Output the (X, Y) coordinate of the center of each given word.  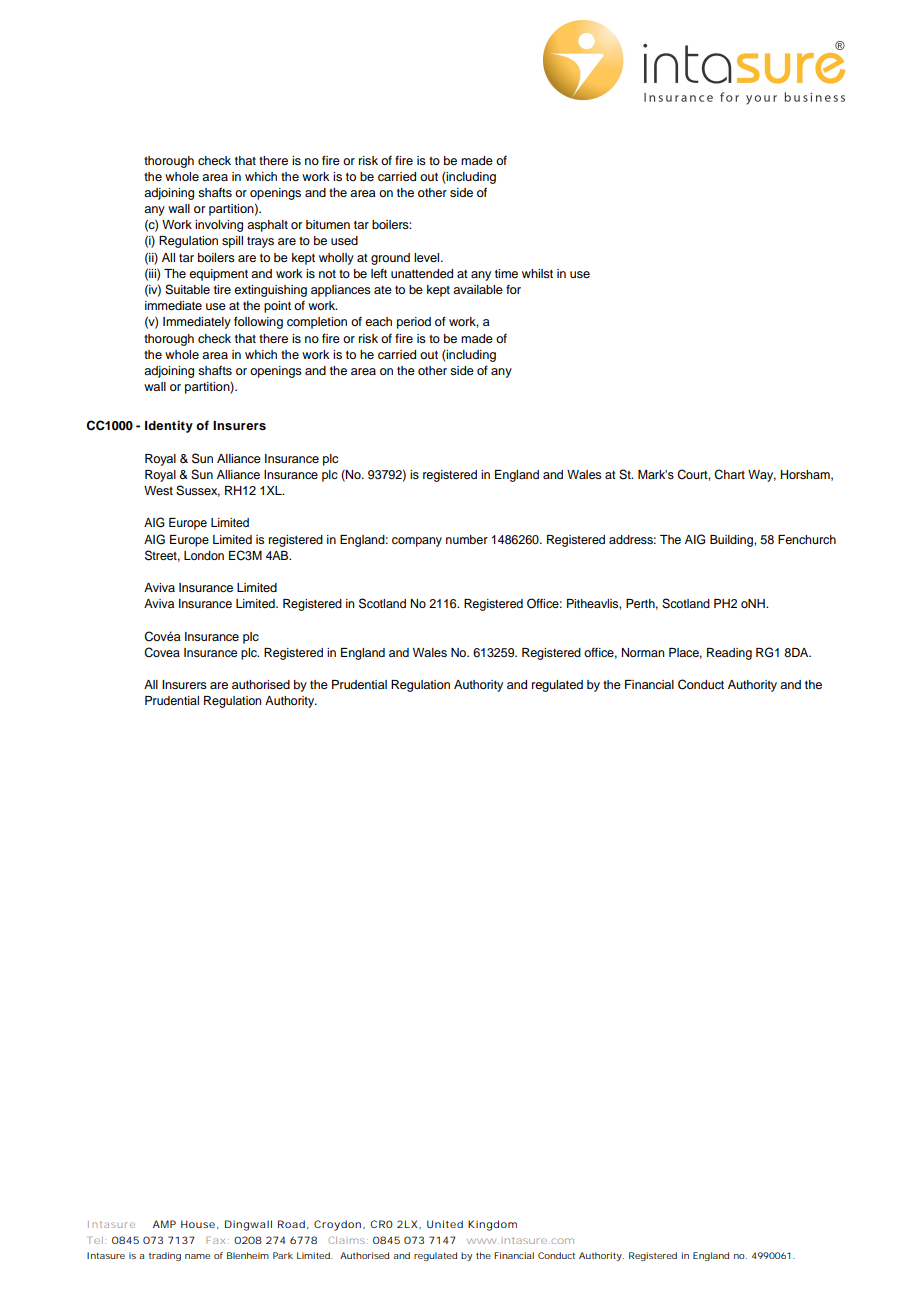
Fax (215, 1240)
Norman (643, 652)
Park (283, 1255)
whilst (537, 273)
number (467, 539)
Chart (729, 474)
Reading (729, 654)
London (204, 555)
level (428, 257)
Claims (347, 1240)
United (445, 1224)
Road (291, 1224)
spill (232, 242)
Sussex (198, 491)
